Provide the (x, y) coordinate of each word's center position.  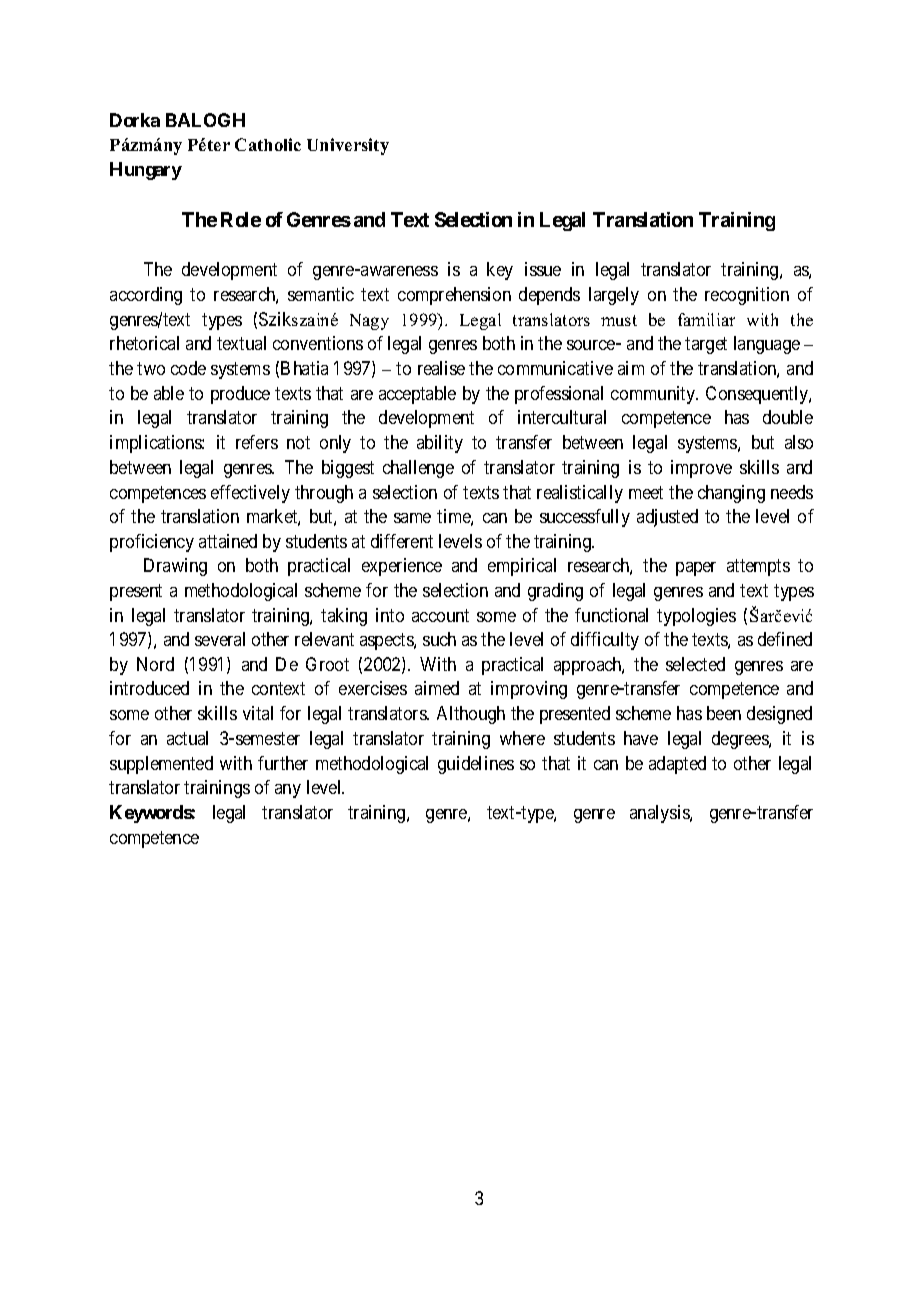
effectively (250, 494)
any (288, 791)
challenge (418, 469)
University (348, 146)
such (439, 639)
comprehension (454, 296)
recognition (747, 296)
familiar (706, 319)
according (146, 296)
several (220, 639)
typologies (696, 617)
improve (701, 469)
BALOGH (205, 120)
